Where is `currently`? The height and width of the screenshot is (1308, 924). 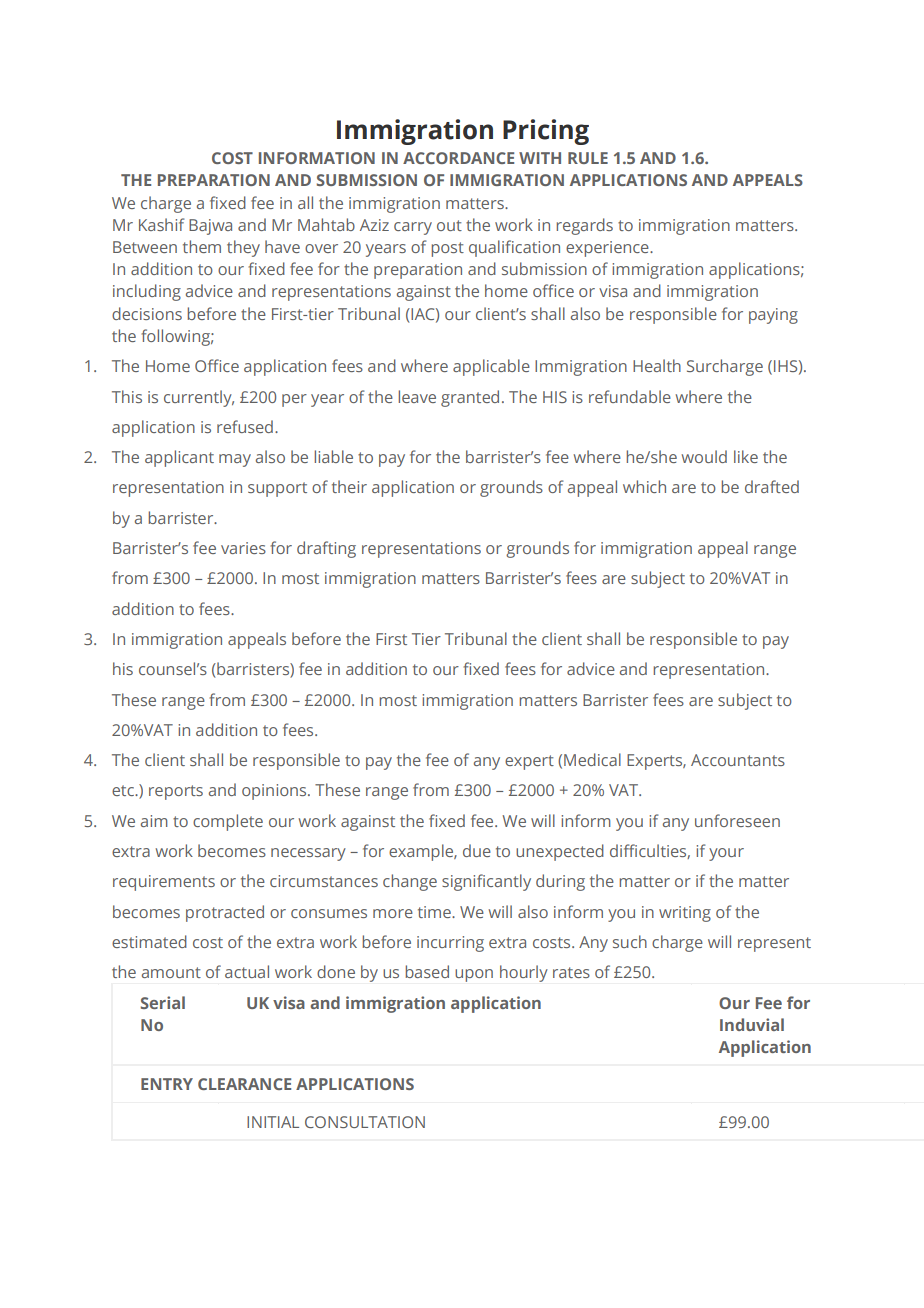
currently is located at coordinates (199, 398).
